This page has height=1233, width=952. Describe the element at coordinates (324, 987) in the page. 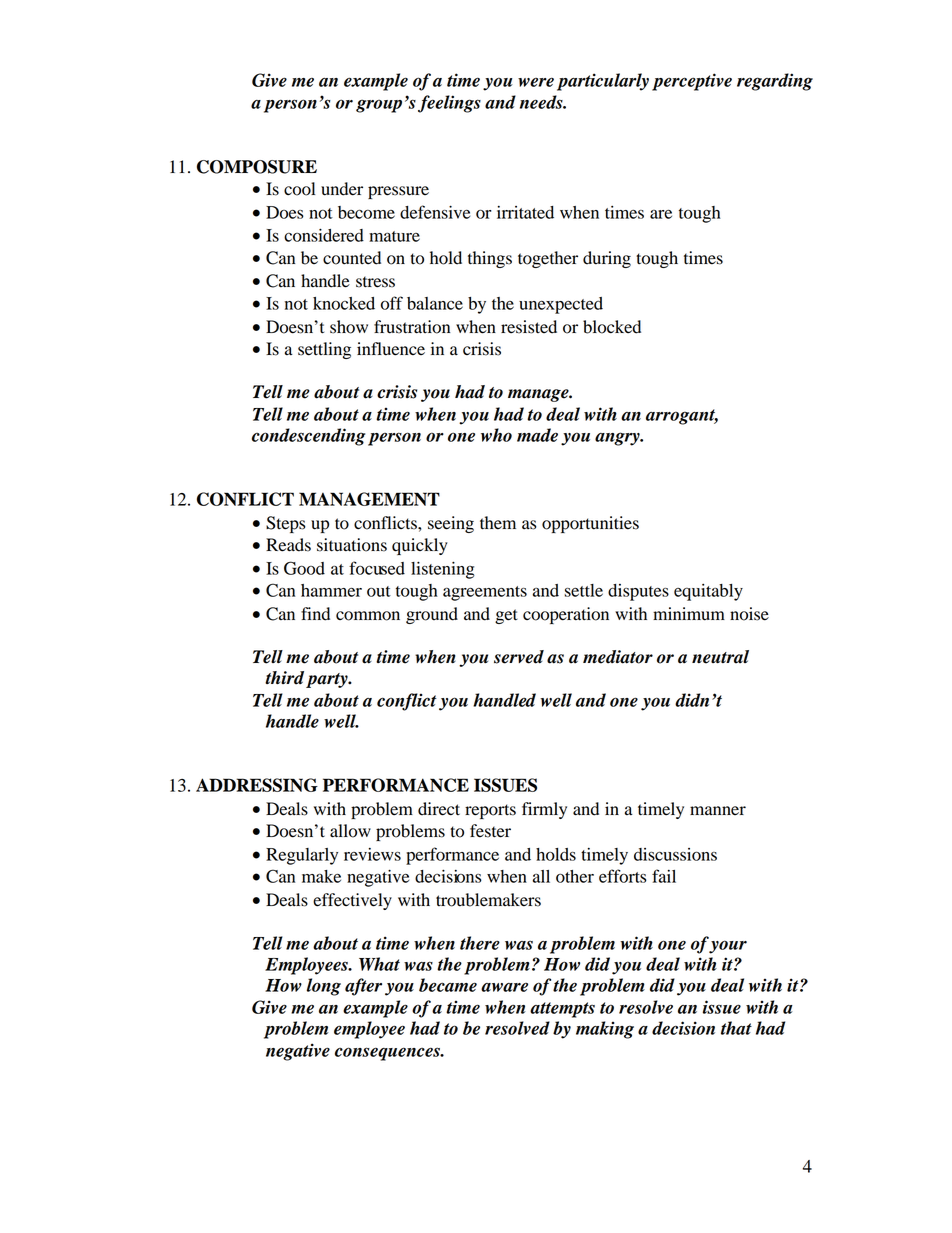

I see `long` at that location.
